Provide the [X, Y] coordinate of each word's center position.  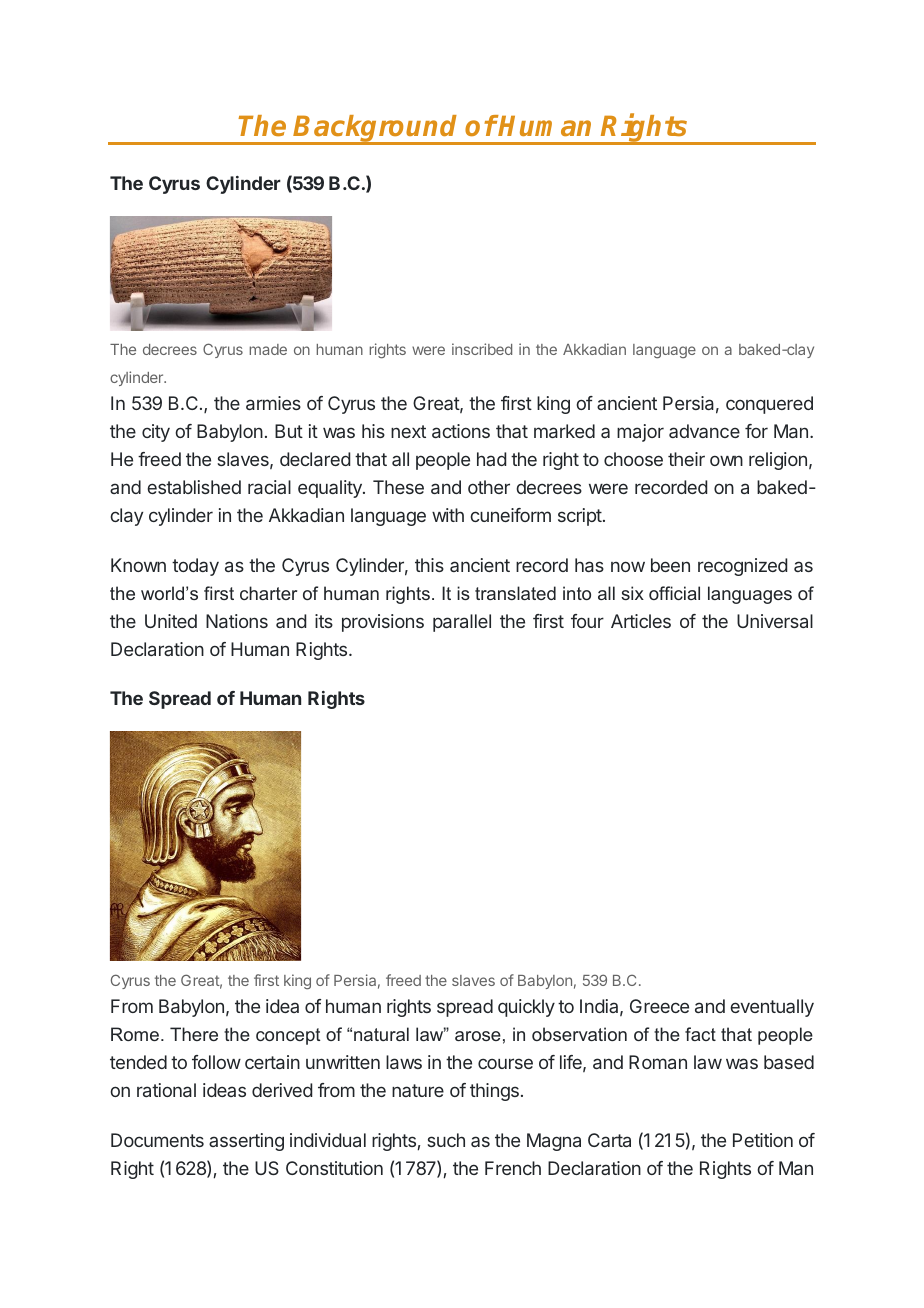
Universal [775, 621]
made [268, 349]
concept [288, 1036]
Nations [237, 621]
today [195, 567]
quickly [526, 1008]
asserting [246, 1142]
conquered [769, 405]
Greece [659, 1006]
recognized [742, 567]
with [448, 515]
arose [478, 1036]
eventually [772, 1008]
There [194, 1034]
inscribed [482, 349]
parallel [462, 623]
